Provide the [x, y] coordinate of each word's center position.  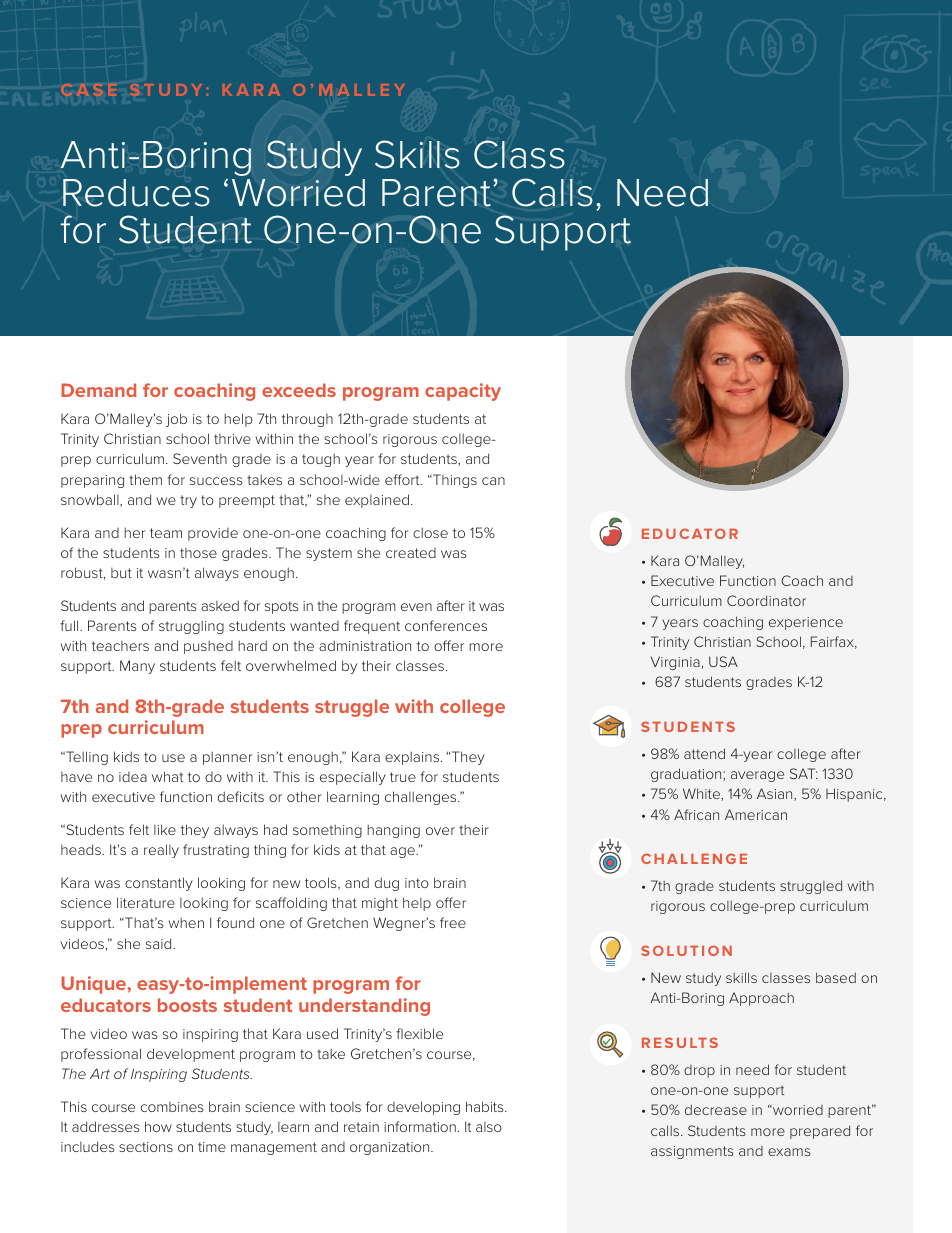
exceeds [299, 390]
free [453, 922]
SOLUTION [686, 950]
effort [403, 479]
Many [137, 667]
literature [146, 902]
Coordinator [766, 600]
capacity [463, 392]
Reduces [136, 193]
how [158, 1126]
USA [723, 661]
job [176, 420]
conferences [446, 625]
